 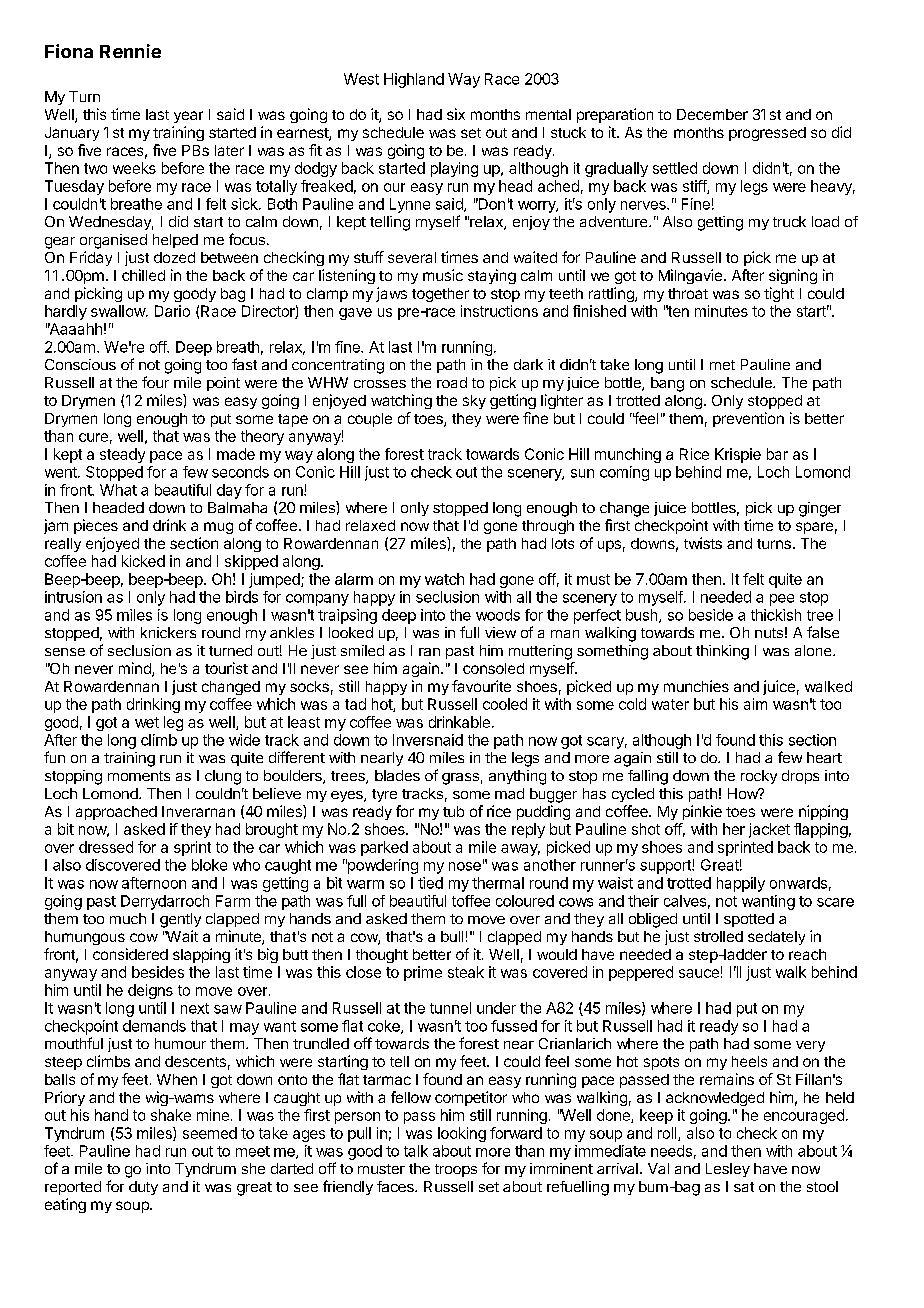 I want to click on Rennie, so click(x=130, y=51).
